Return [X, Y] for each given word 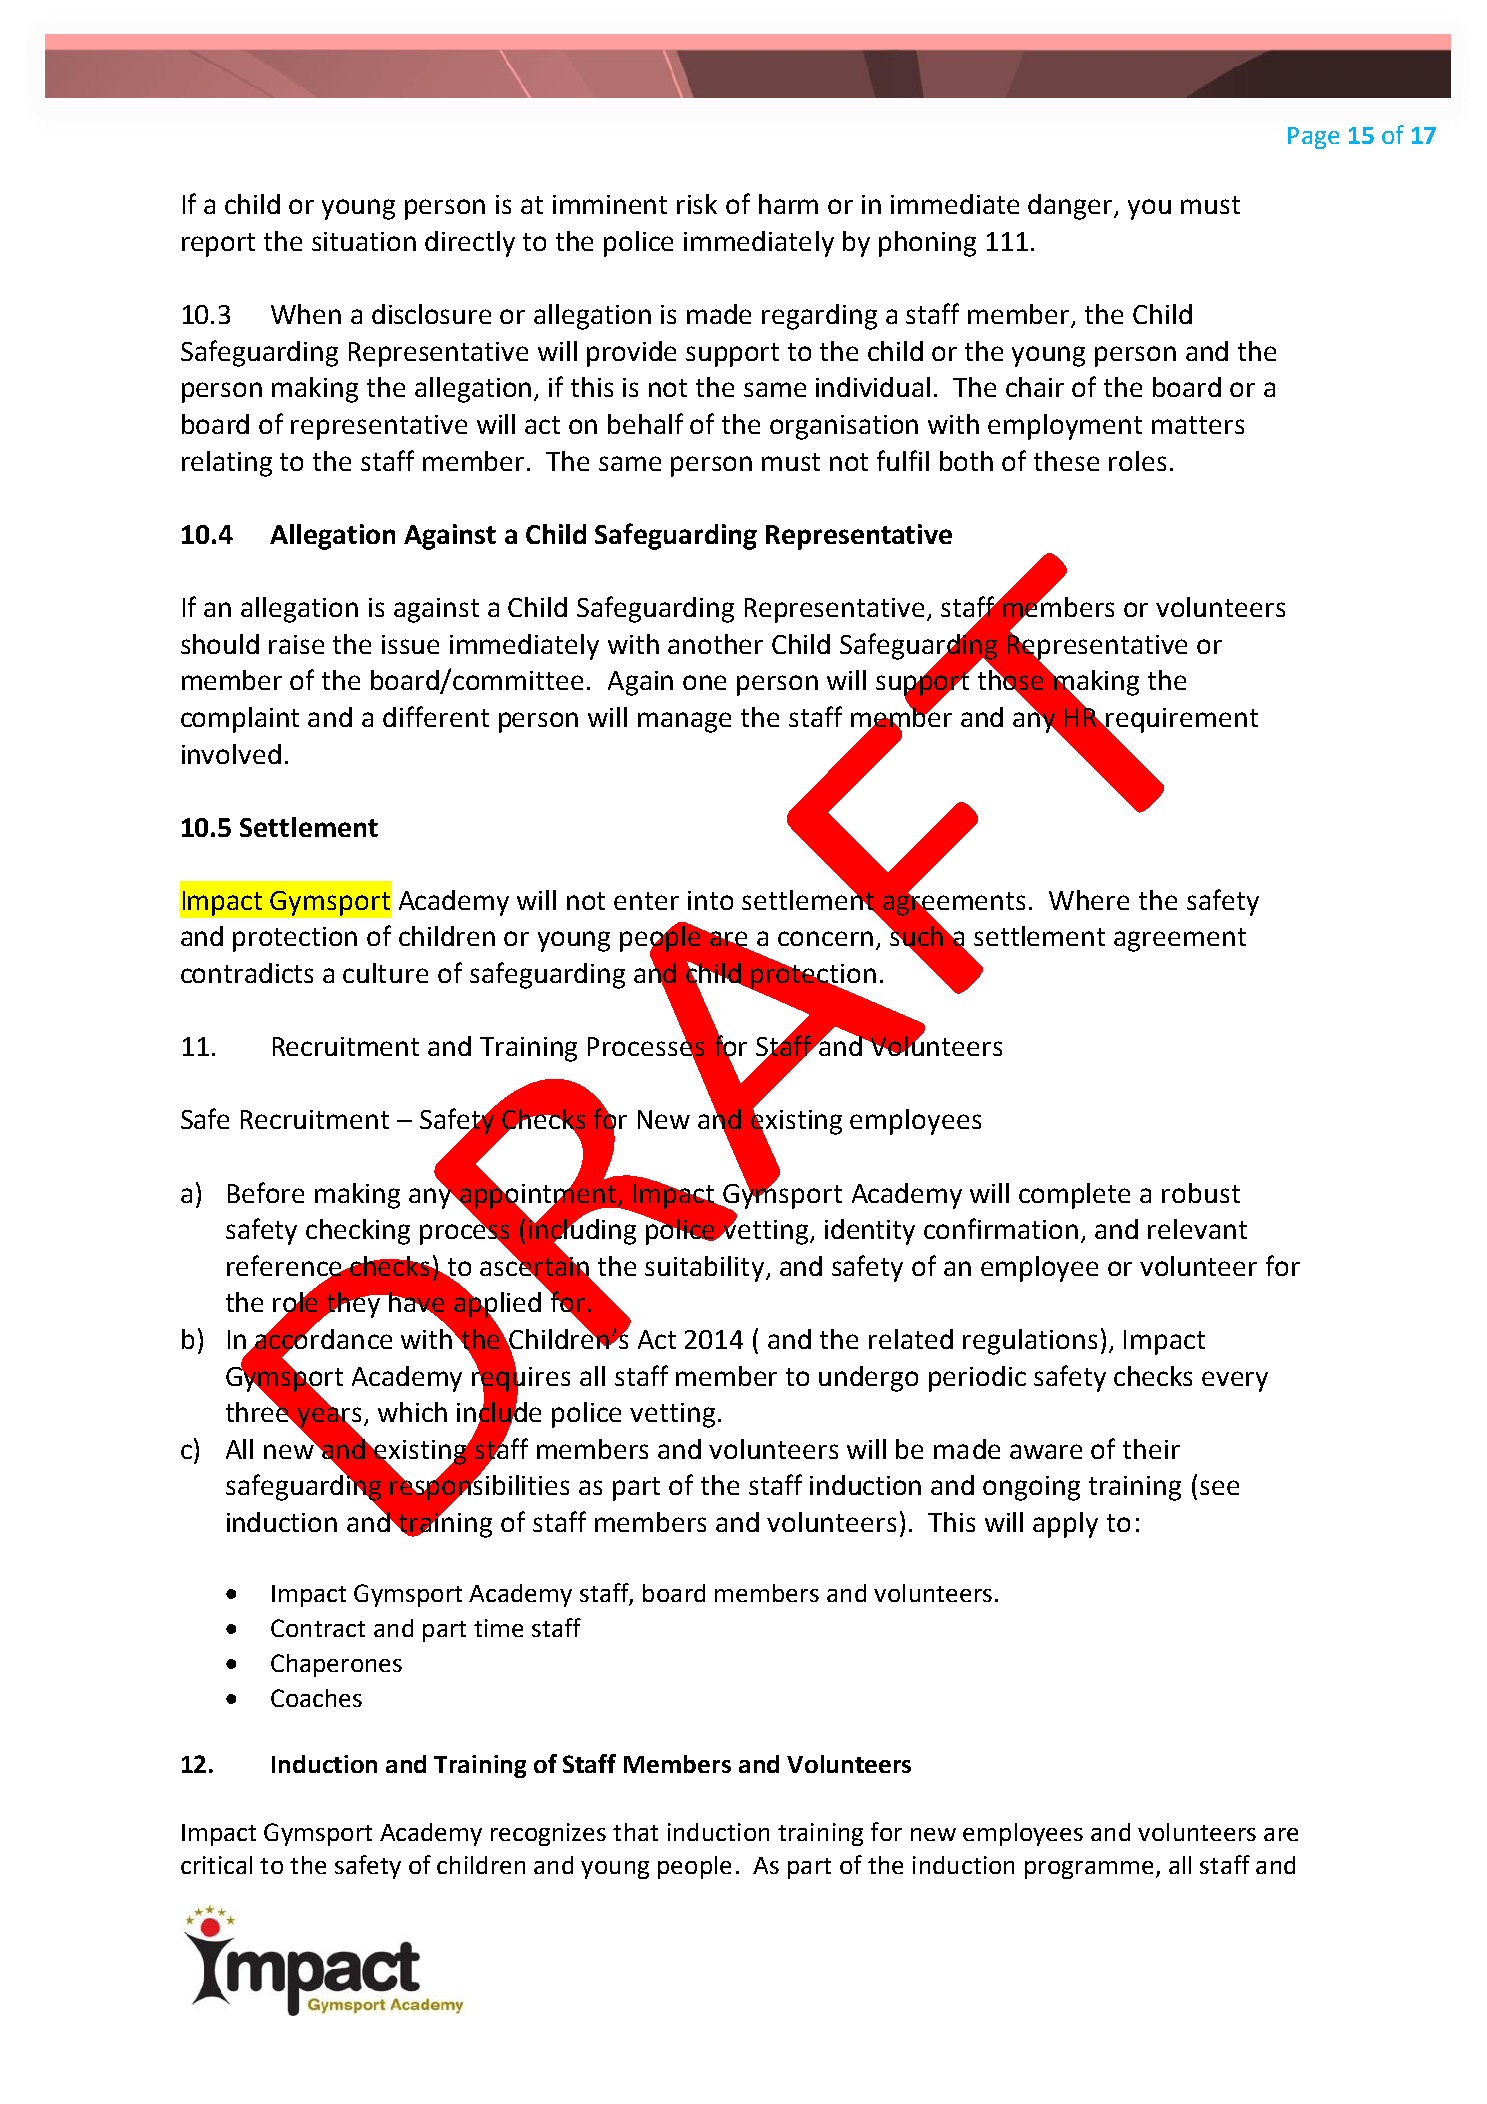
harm [788, 204]
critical [216, 1865]
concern [825, 938]
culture [385, 973]
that [635, 1832]
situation [364, 241]
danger [1072, 207]
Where [1089, 900]
